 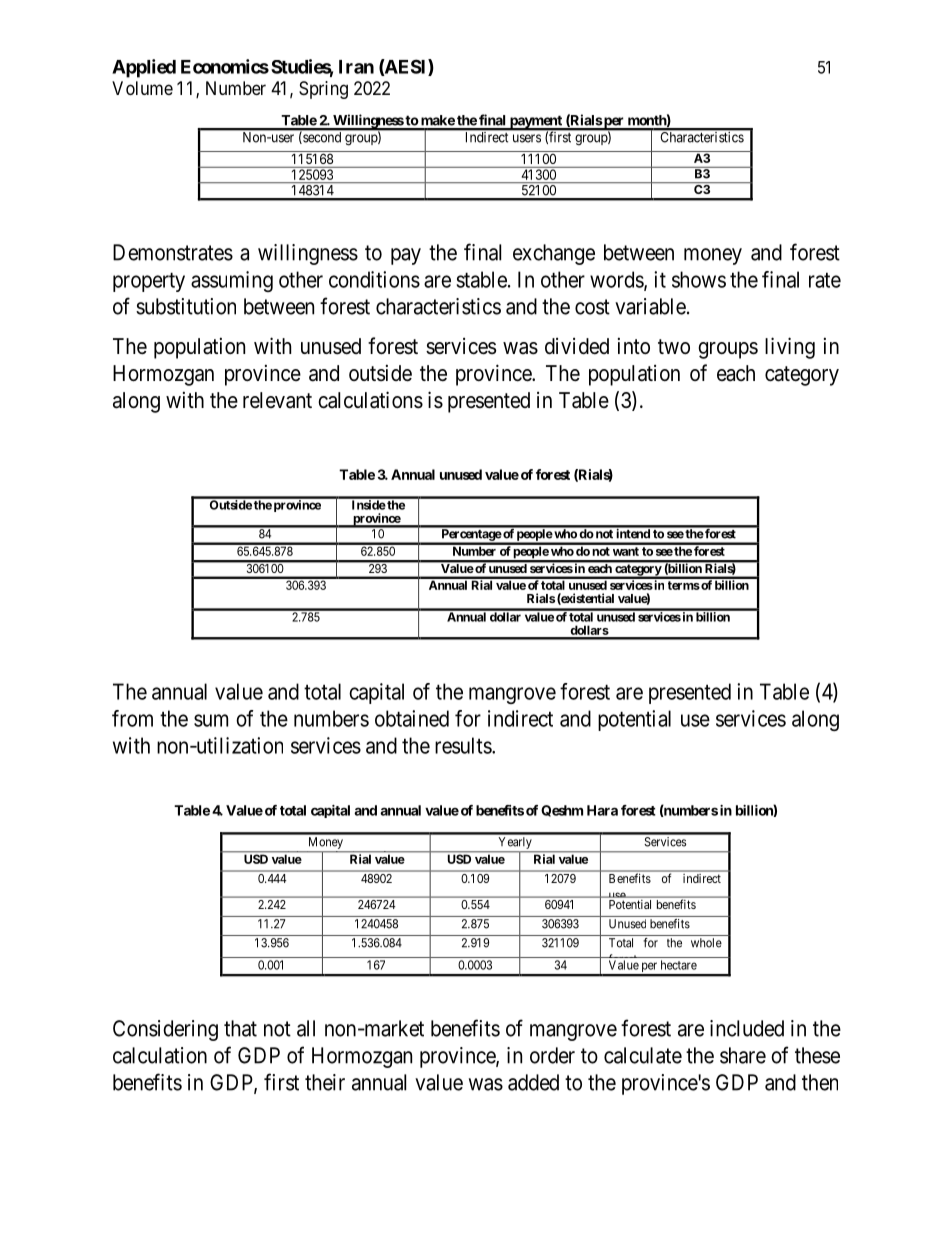 What do you see at coordinates (412, 718) in the image?
I see `obtained` at bounding box center [412, 718].
